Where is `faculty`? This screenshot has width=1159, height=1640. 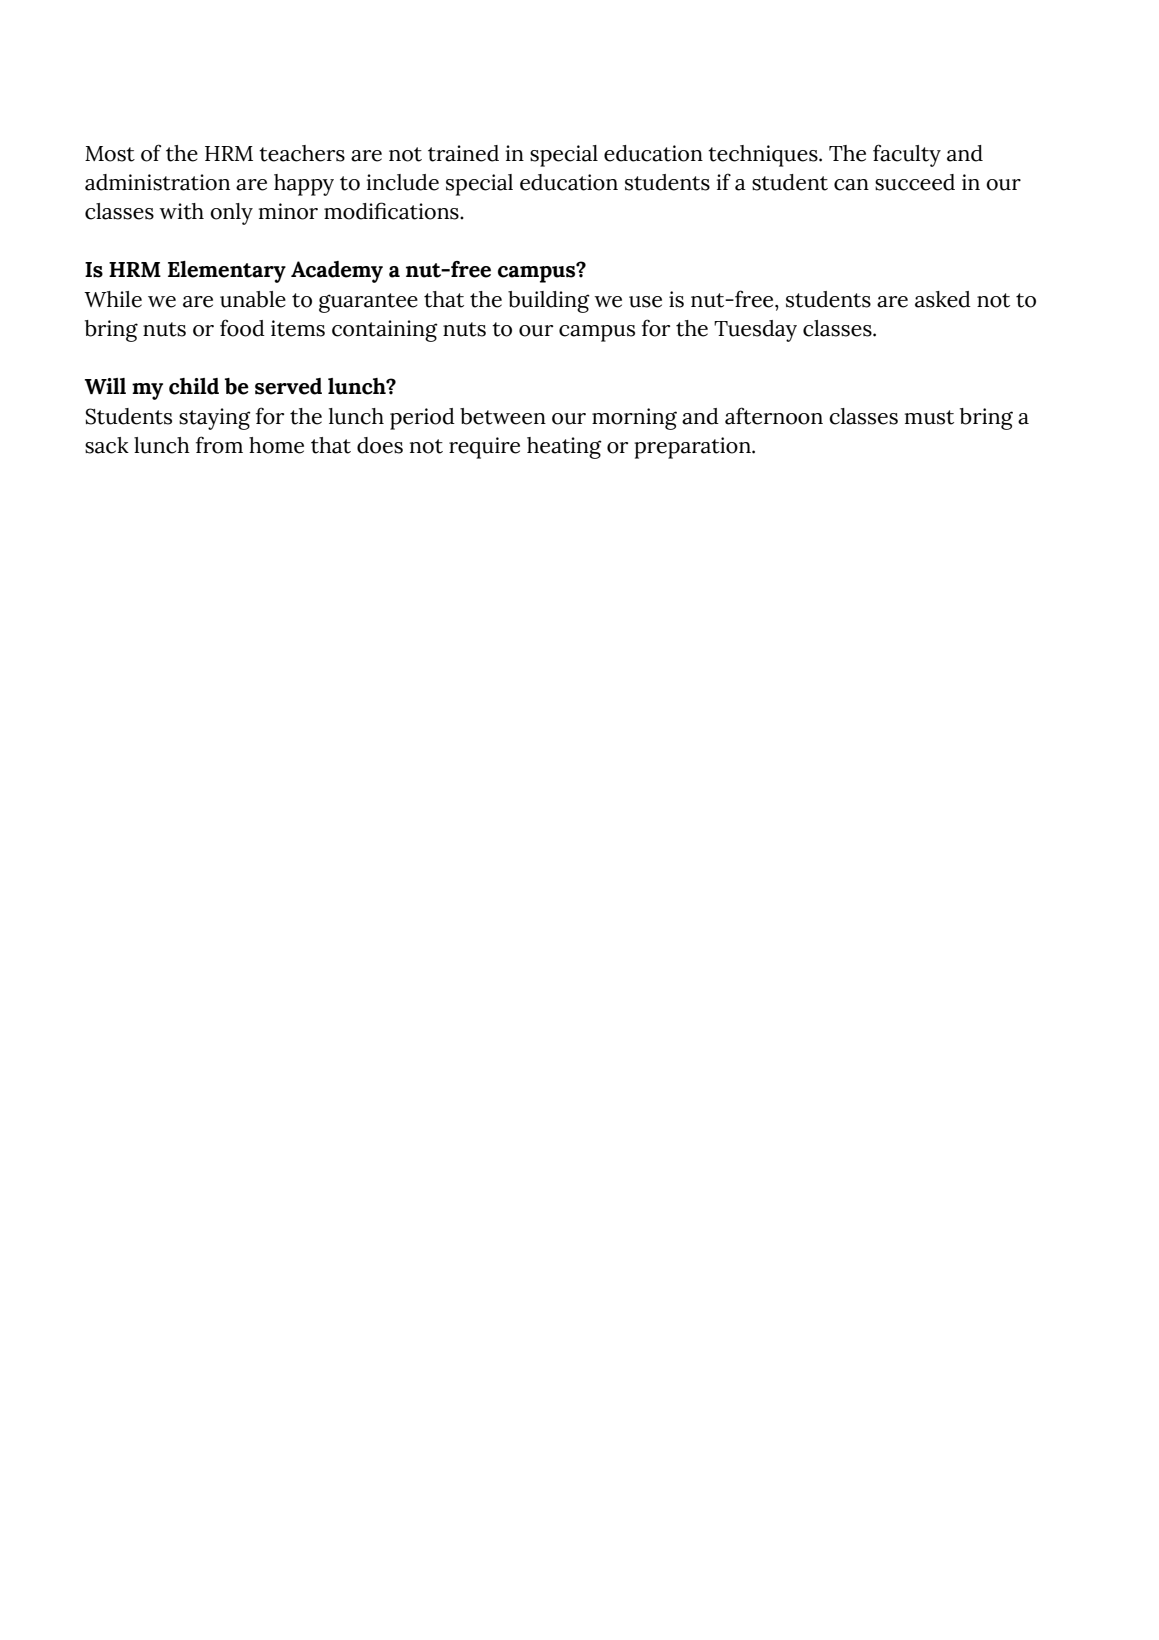
faculty is located at coordinates (907, 155).
